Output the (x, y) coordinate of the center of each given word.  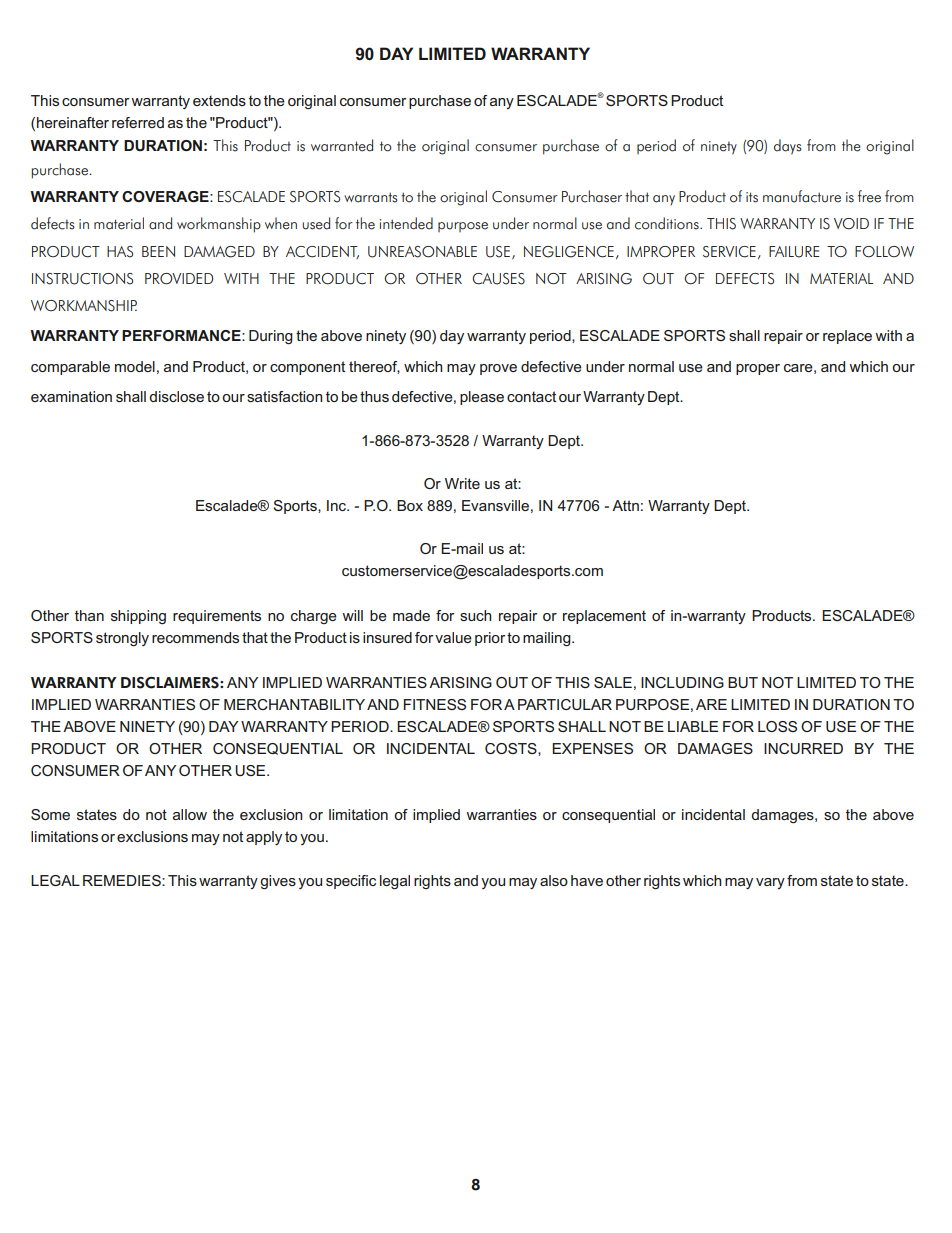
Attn (625, 505)
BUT (743, 682)
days (788, 147)
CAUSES (498, 279)
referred (138, 122)
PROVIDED (179, 279)
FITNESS (435, 704)
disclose (176, 396)
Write (462, 483)
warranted (342, 145)
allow (190, 814)
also (554, 880)
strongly (122, 639)
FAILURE (794, 252)
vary (770, 883)
